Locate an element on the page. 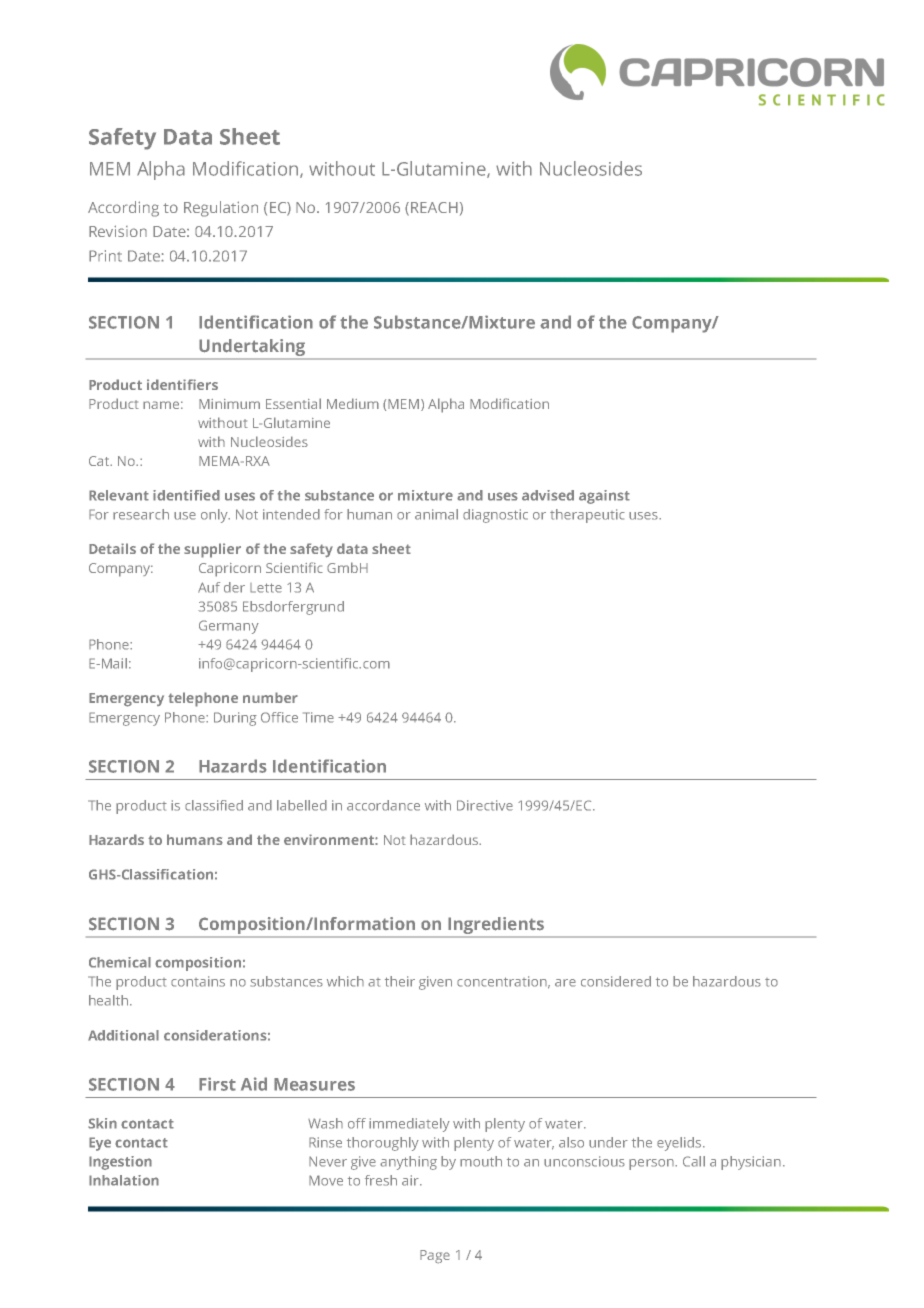  identified is located at coordinates (186, 495).
